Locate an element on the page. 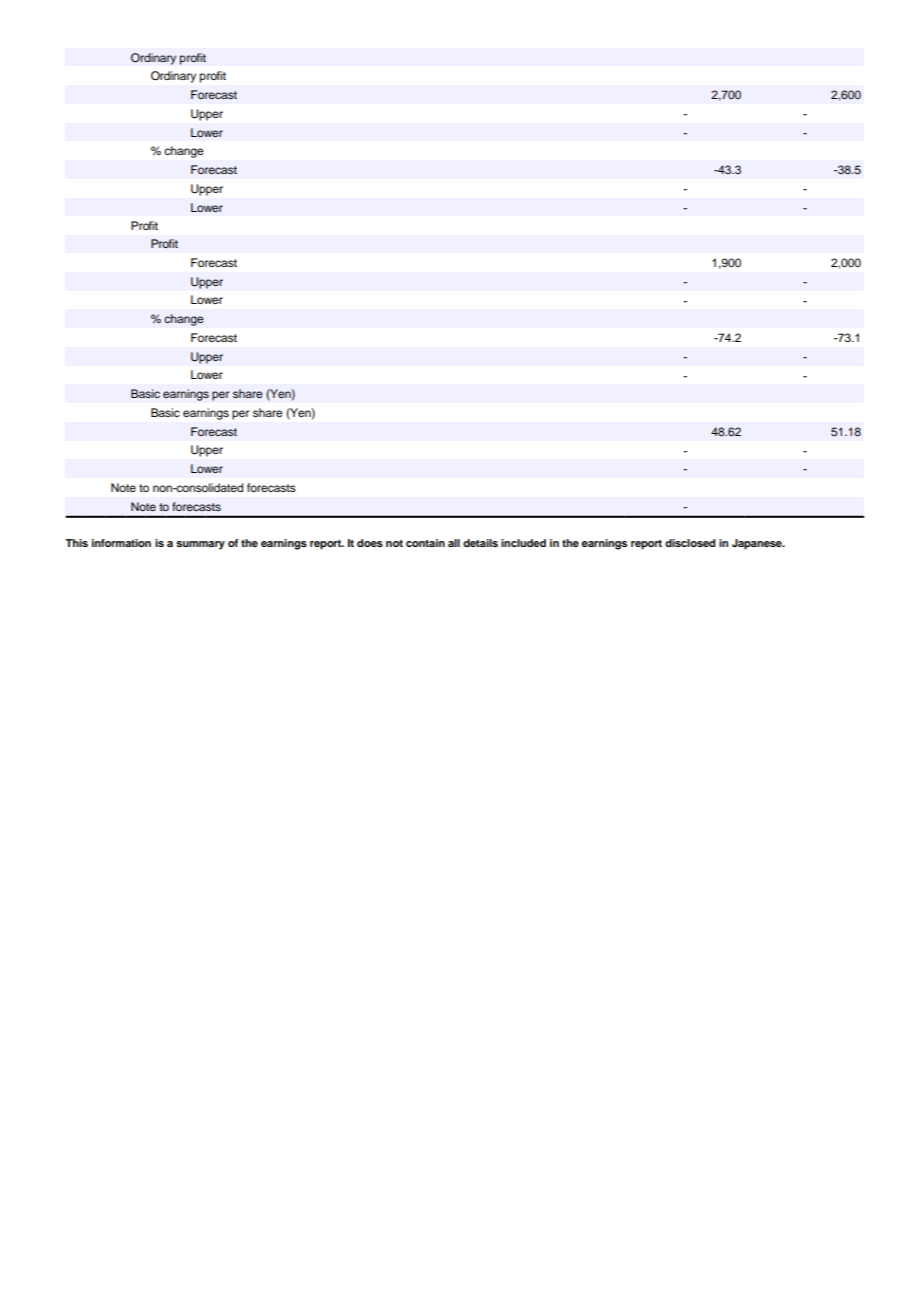 This image has height=1308, width=924. Japanese is located at coordinates (758, 544).
